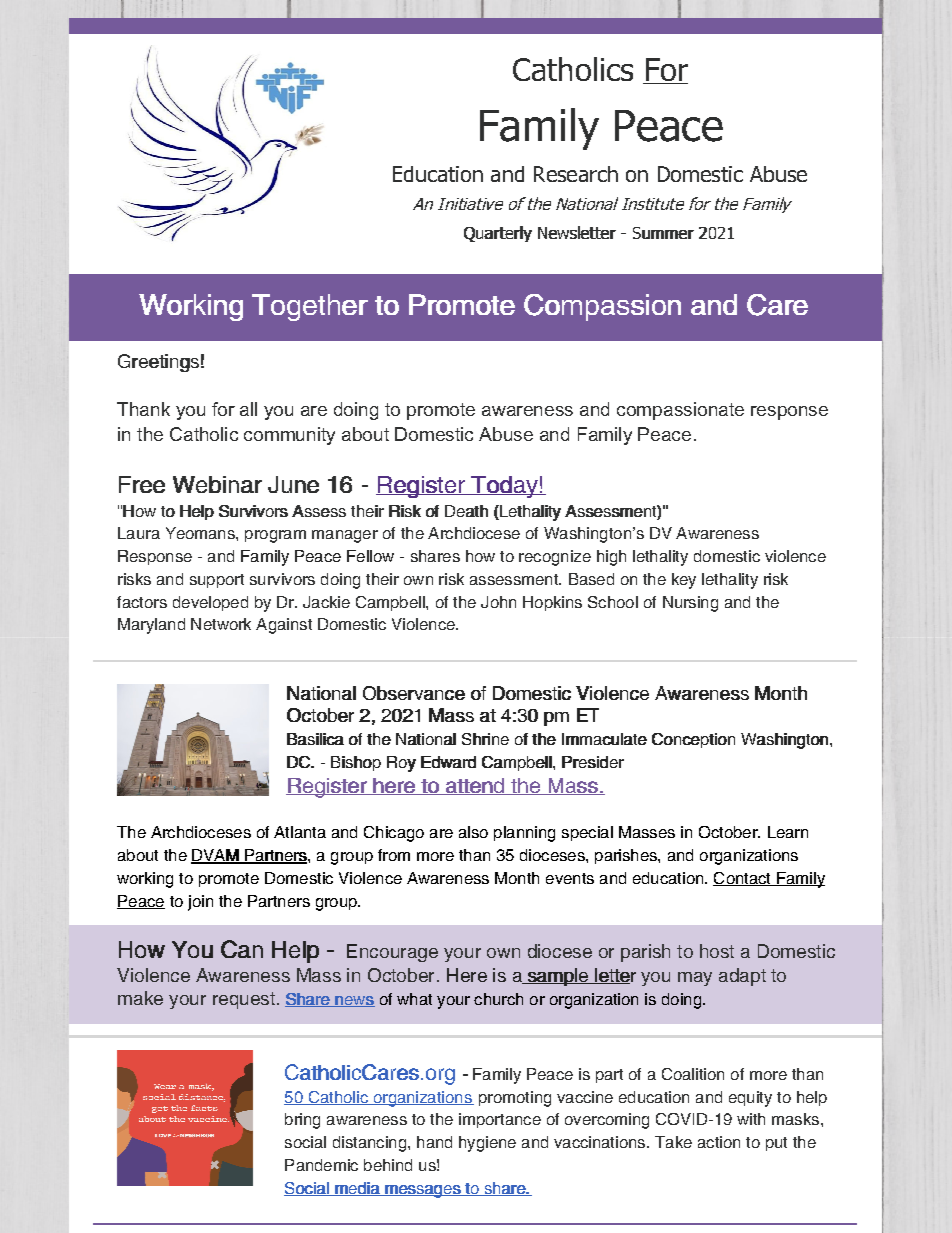  What do you see at coordinates (221, 624) in the screenshot?
I see `Network` at bounding box center [221, 624].
